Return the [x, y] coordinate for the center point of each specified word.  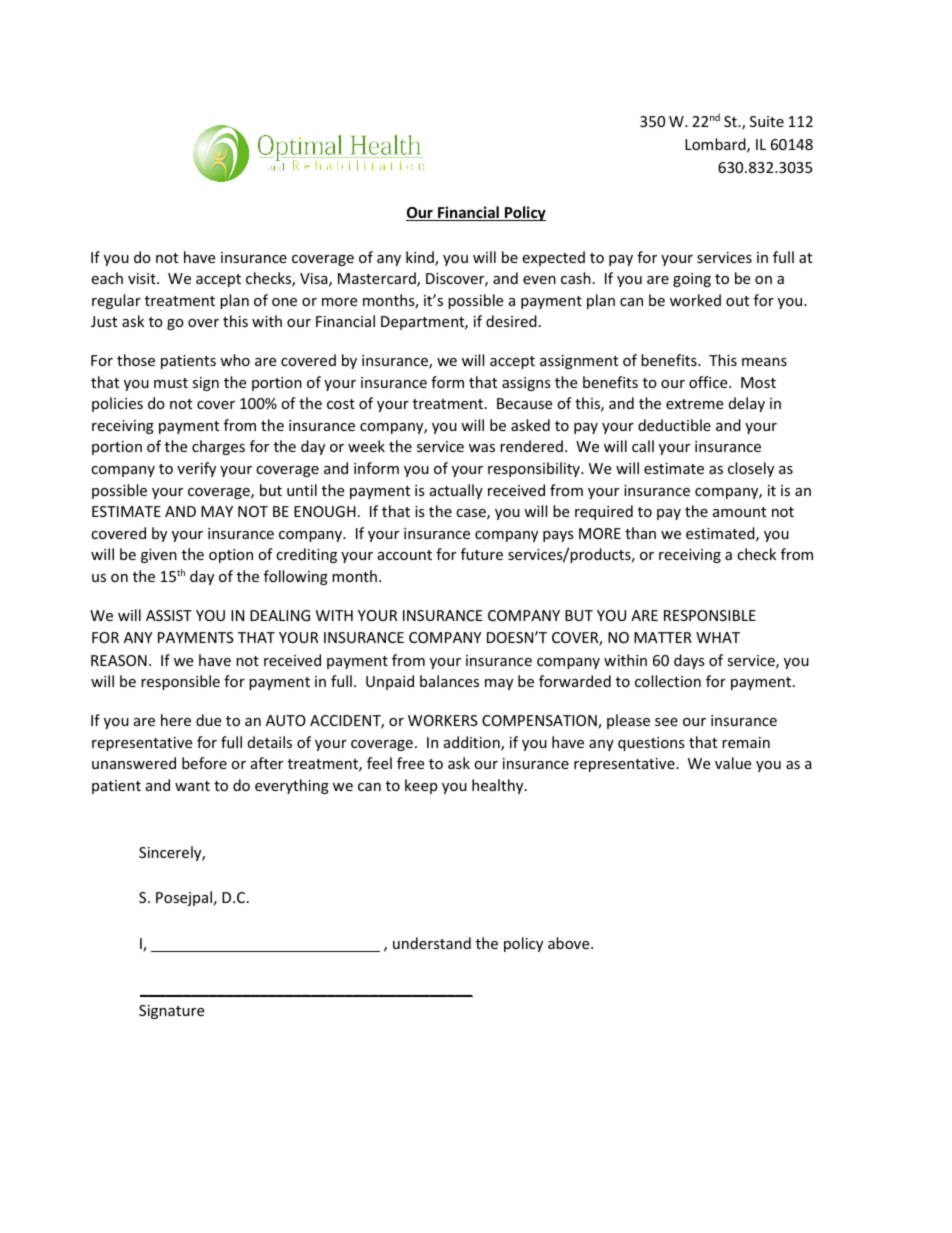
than [640, 533]
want [192, 786]
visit [143, 278]
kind [421, 258]
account [405, 555]
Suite [767, 121]
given [159, 556]
